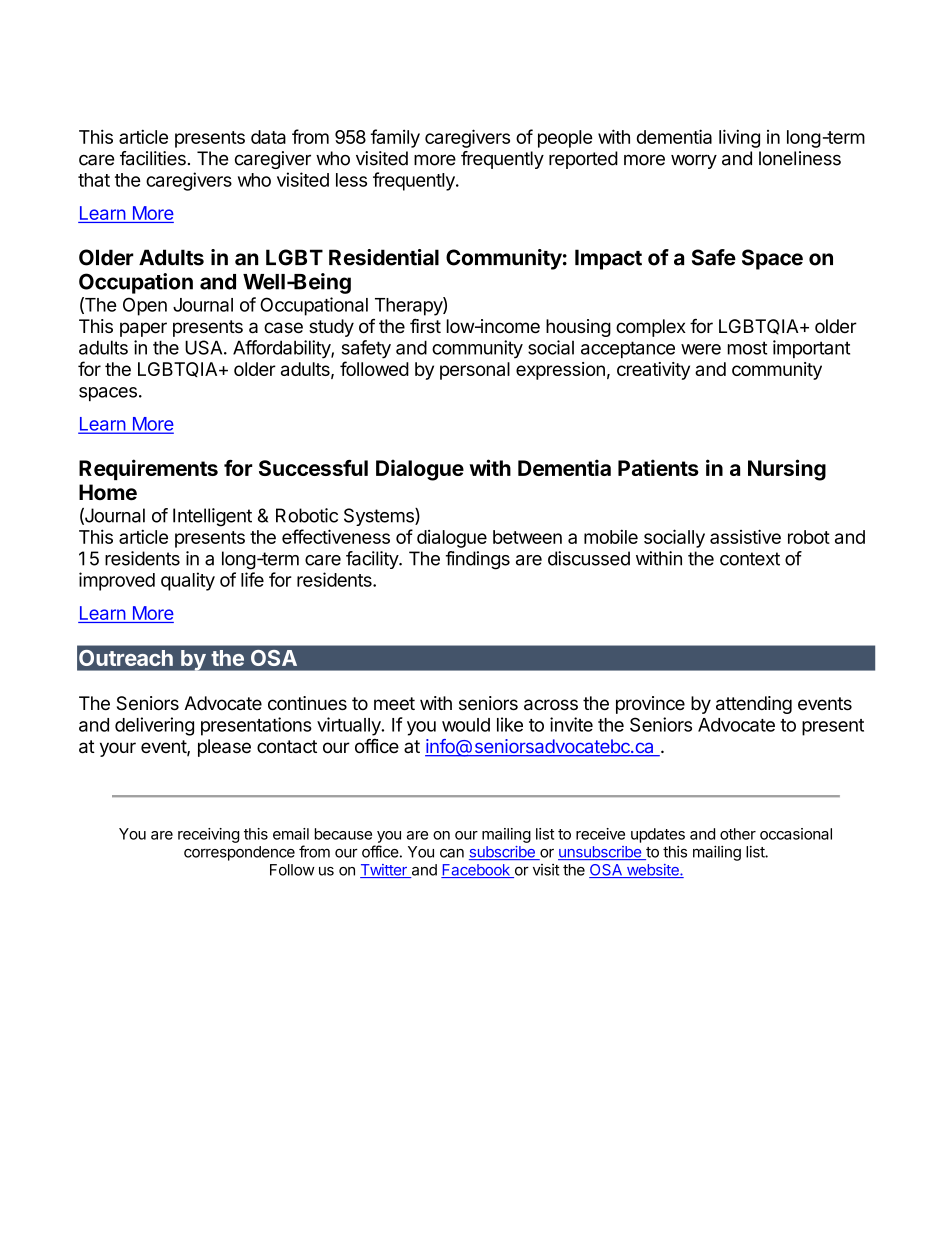 The image size is (952, 1233). What do you see at coordinates (694, 161) in the page?
I see `worry` at bounding box center [694, 161].
